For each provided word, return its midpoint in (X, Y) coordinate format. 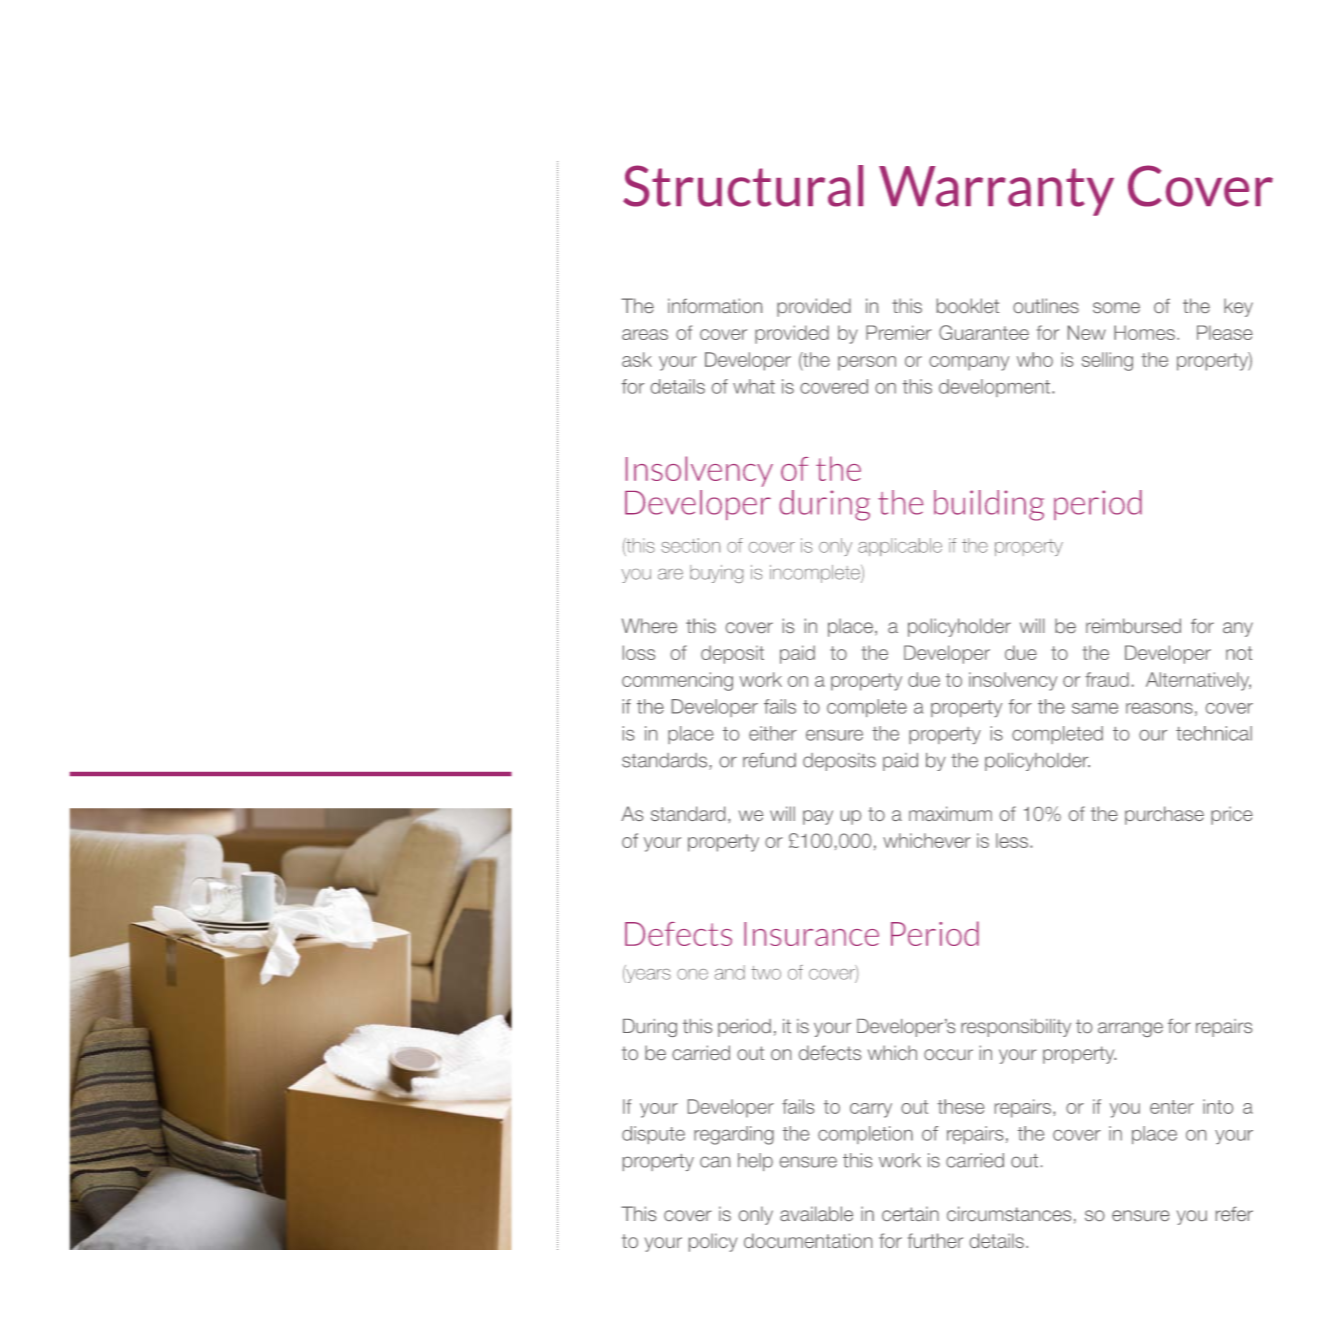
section (690, 545)
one (692, 974)
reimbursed (1133, 625)
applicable (900, 547)
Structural (743, 186)
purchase (1164, 815)
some (1116, 307)
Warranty (996, 191)
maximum (950, 813)
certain (910, 1213)
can (715, 1162)
